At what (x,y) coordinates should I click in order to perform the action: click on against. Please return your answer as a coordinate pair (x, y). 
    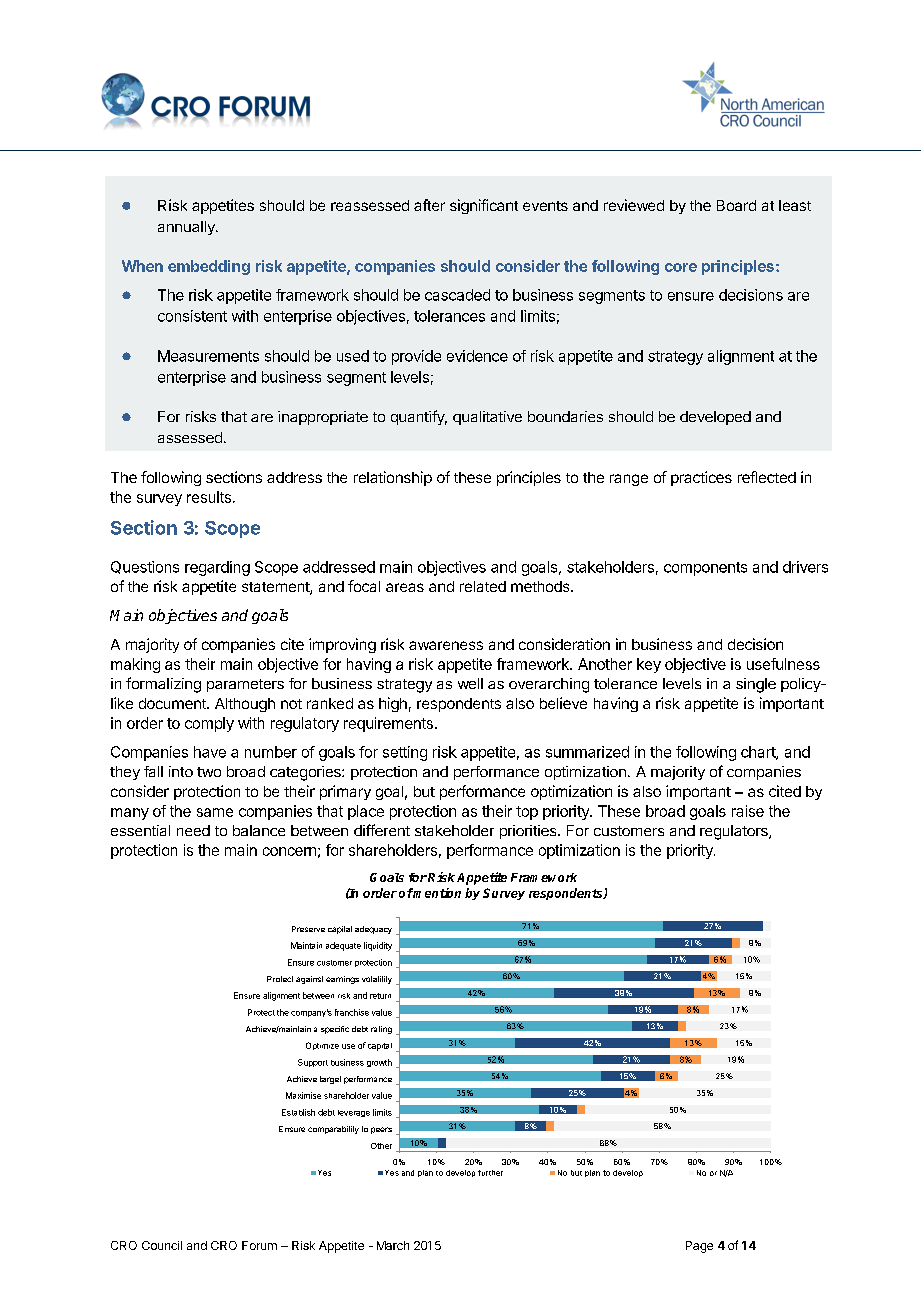
    Looking at the image, I should click on (309, 980).
